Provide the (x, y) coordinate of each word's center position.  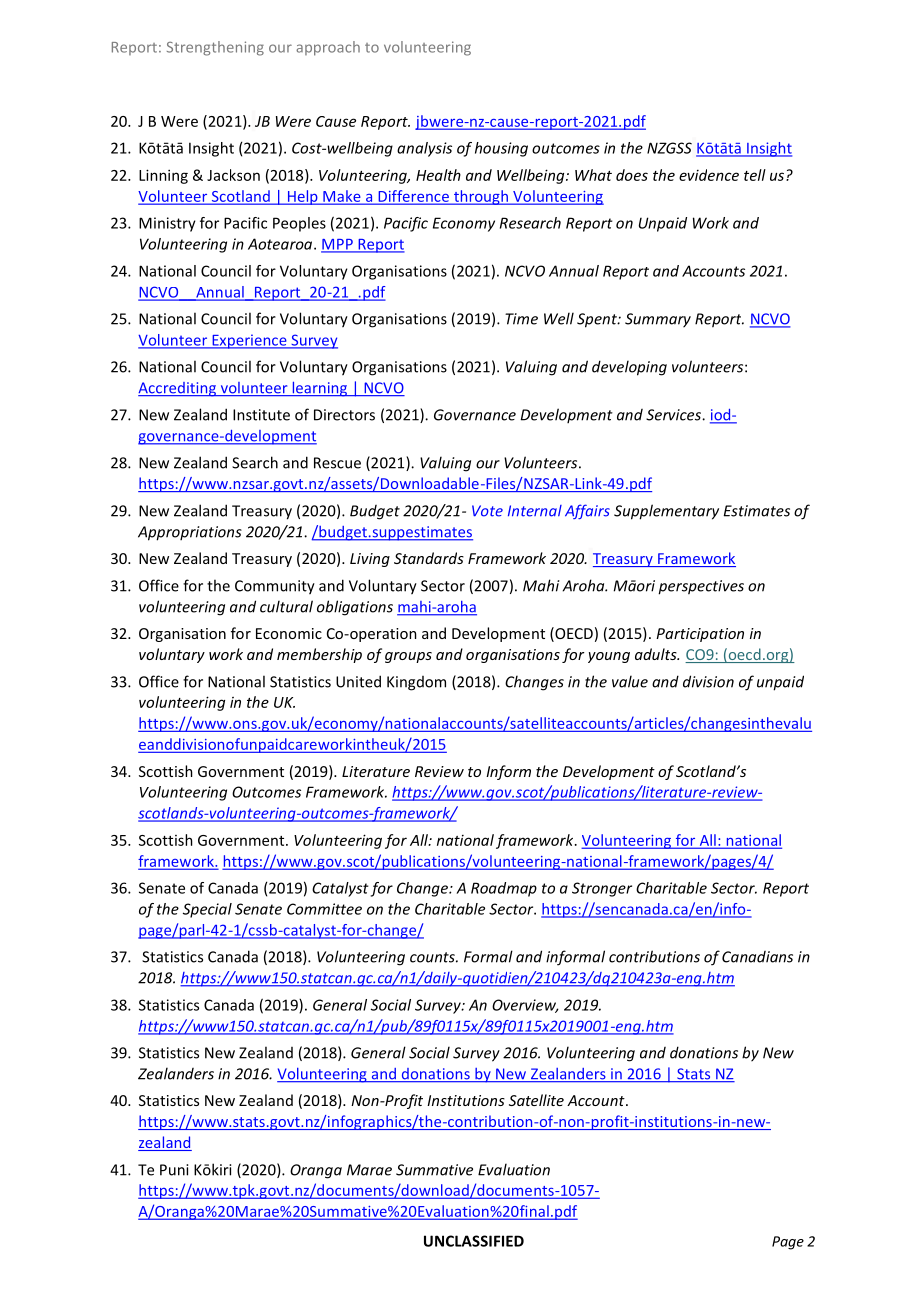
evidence (709, 175)
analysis (424, 149)
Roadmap (504, 889)
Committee (324, 909)
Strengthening (215, 48)
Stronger (602, 889)
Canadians (757, 957)
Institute (261, 415)
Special (207, 910)
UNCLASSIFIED (474, 1241)
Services (674, 415)
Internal (535, 511)
